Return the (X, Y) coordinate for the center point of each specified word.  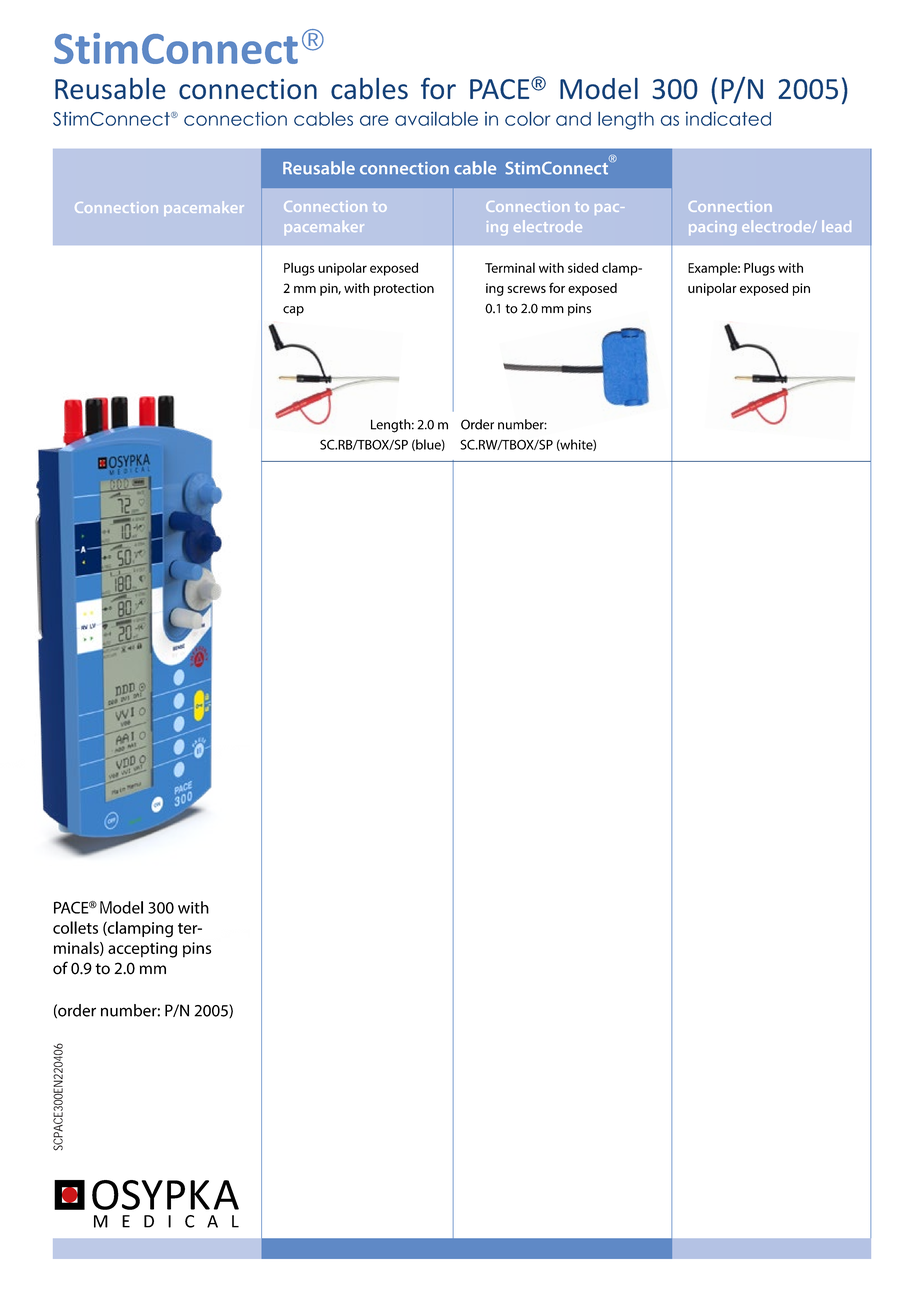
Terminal (510, 267)
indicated (728, 119)
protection (404, 289)
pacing (712, 228)
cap (293, 311)
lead (836, 226)
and (573, 119)
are (374, 120)
